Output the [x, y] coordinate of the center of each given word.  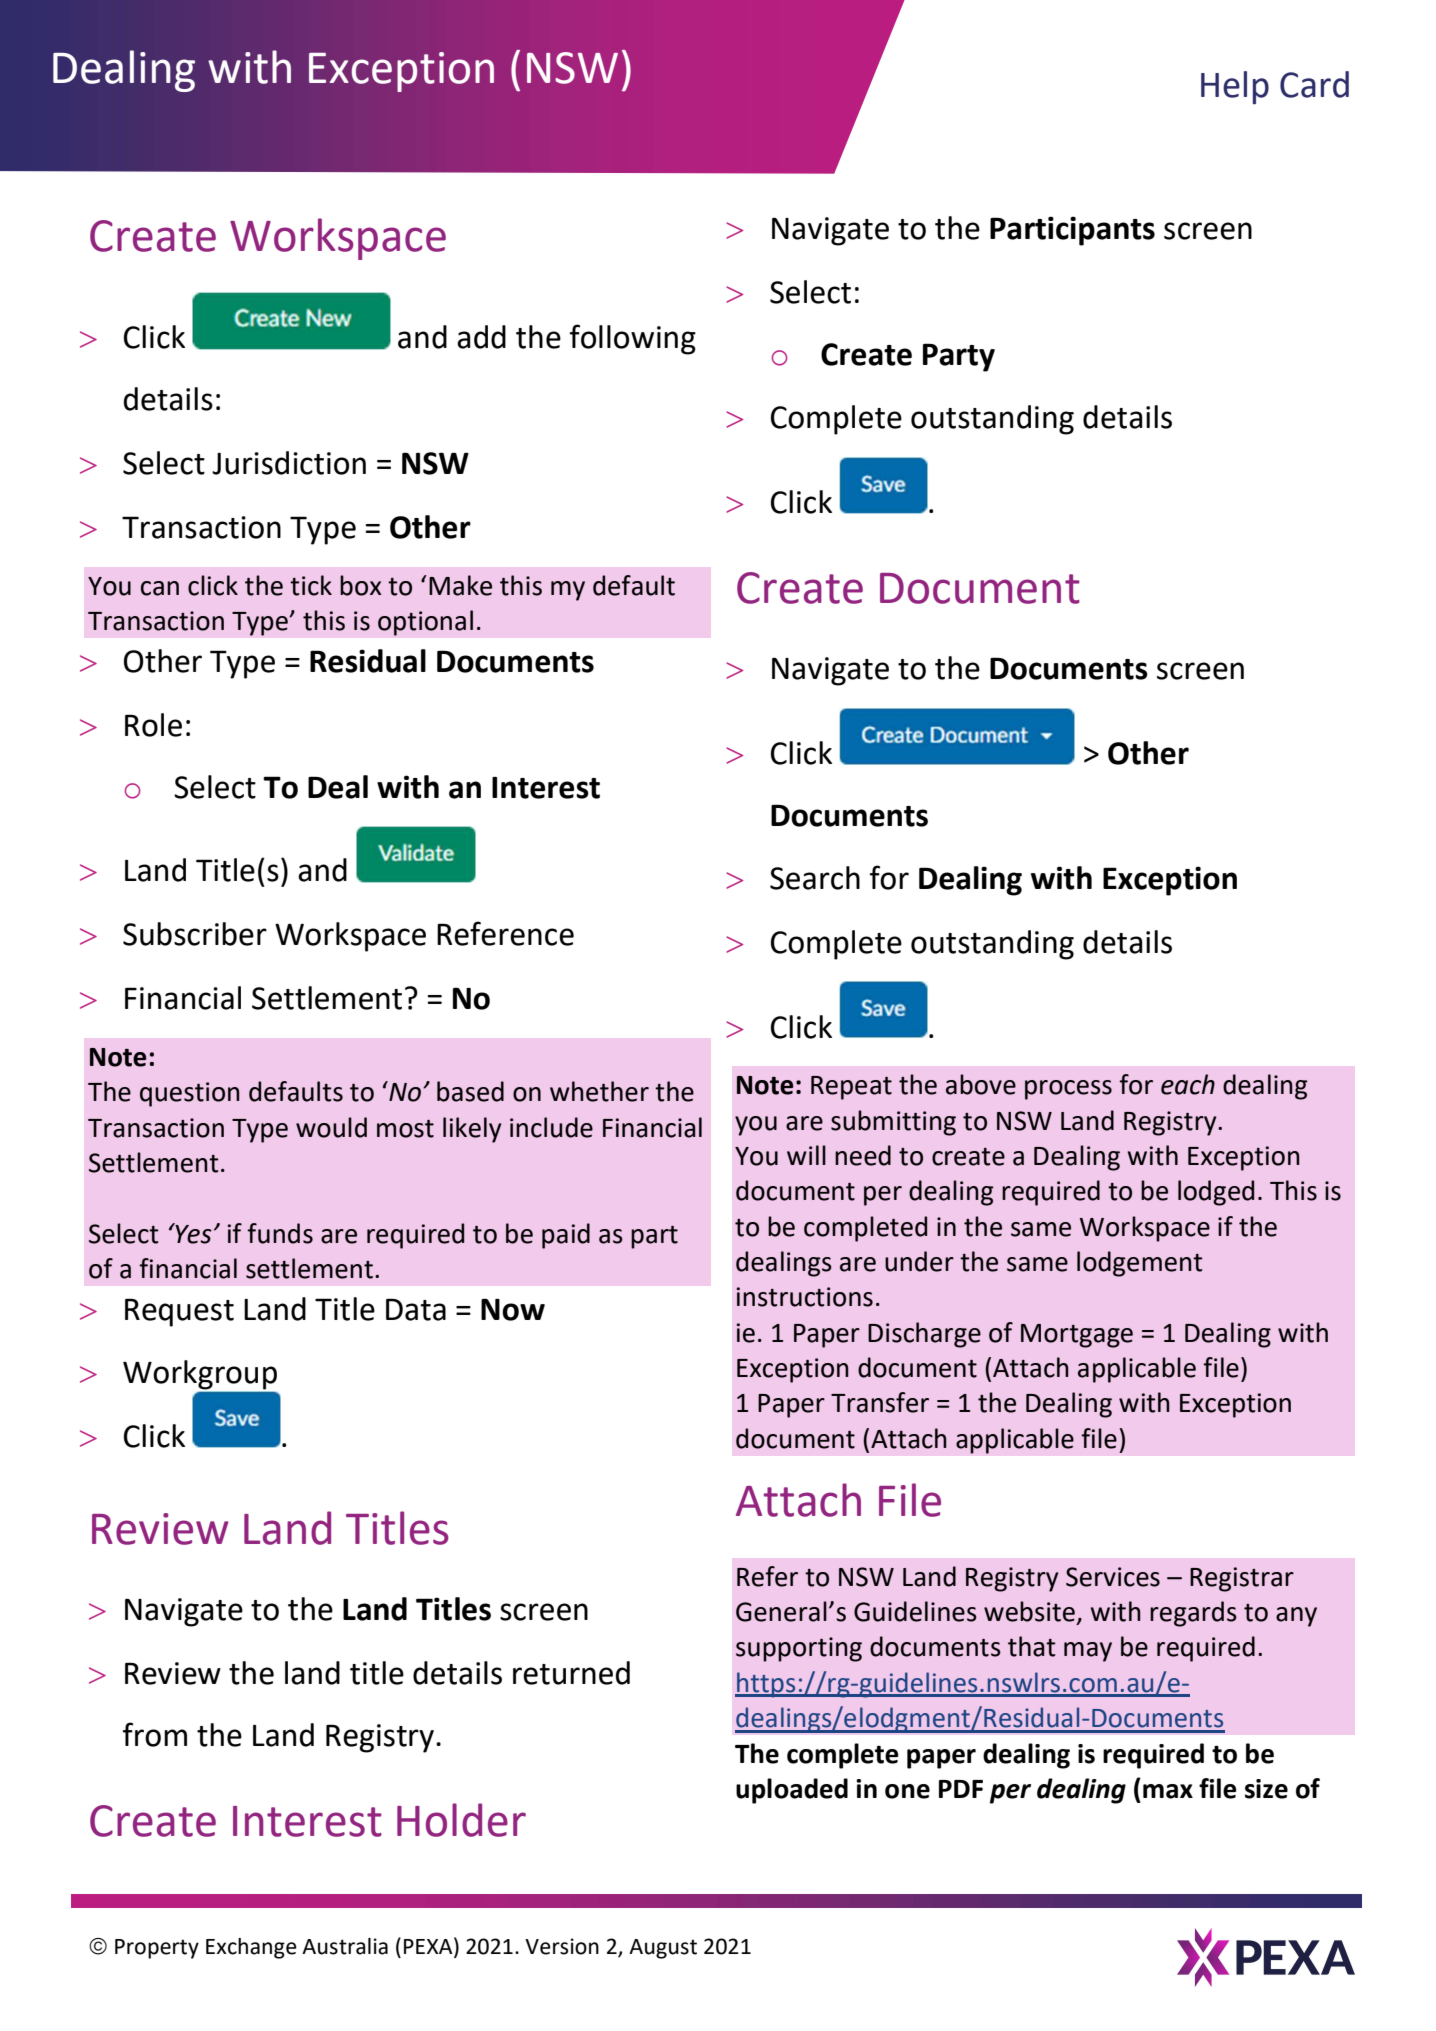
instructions [805, 1297]
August [663, 1949]
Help [1235, 87]
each [1188, 1084]
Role [153, 725]
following [633, 339]
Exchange [251, 1948]
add [481, 337]
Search [815, 878]
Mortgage [1077, 1336]
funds [280, 1233]
